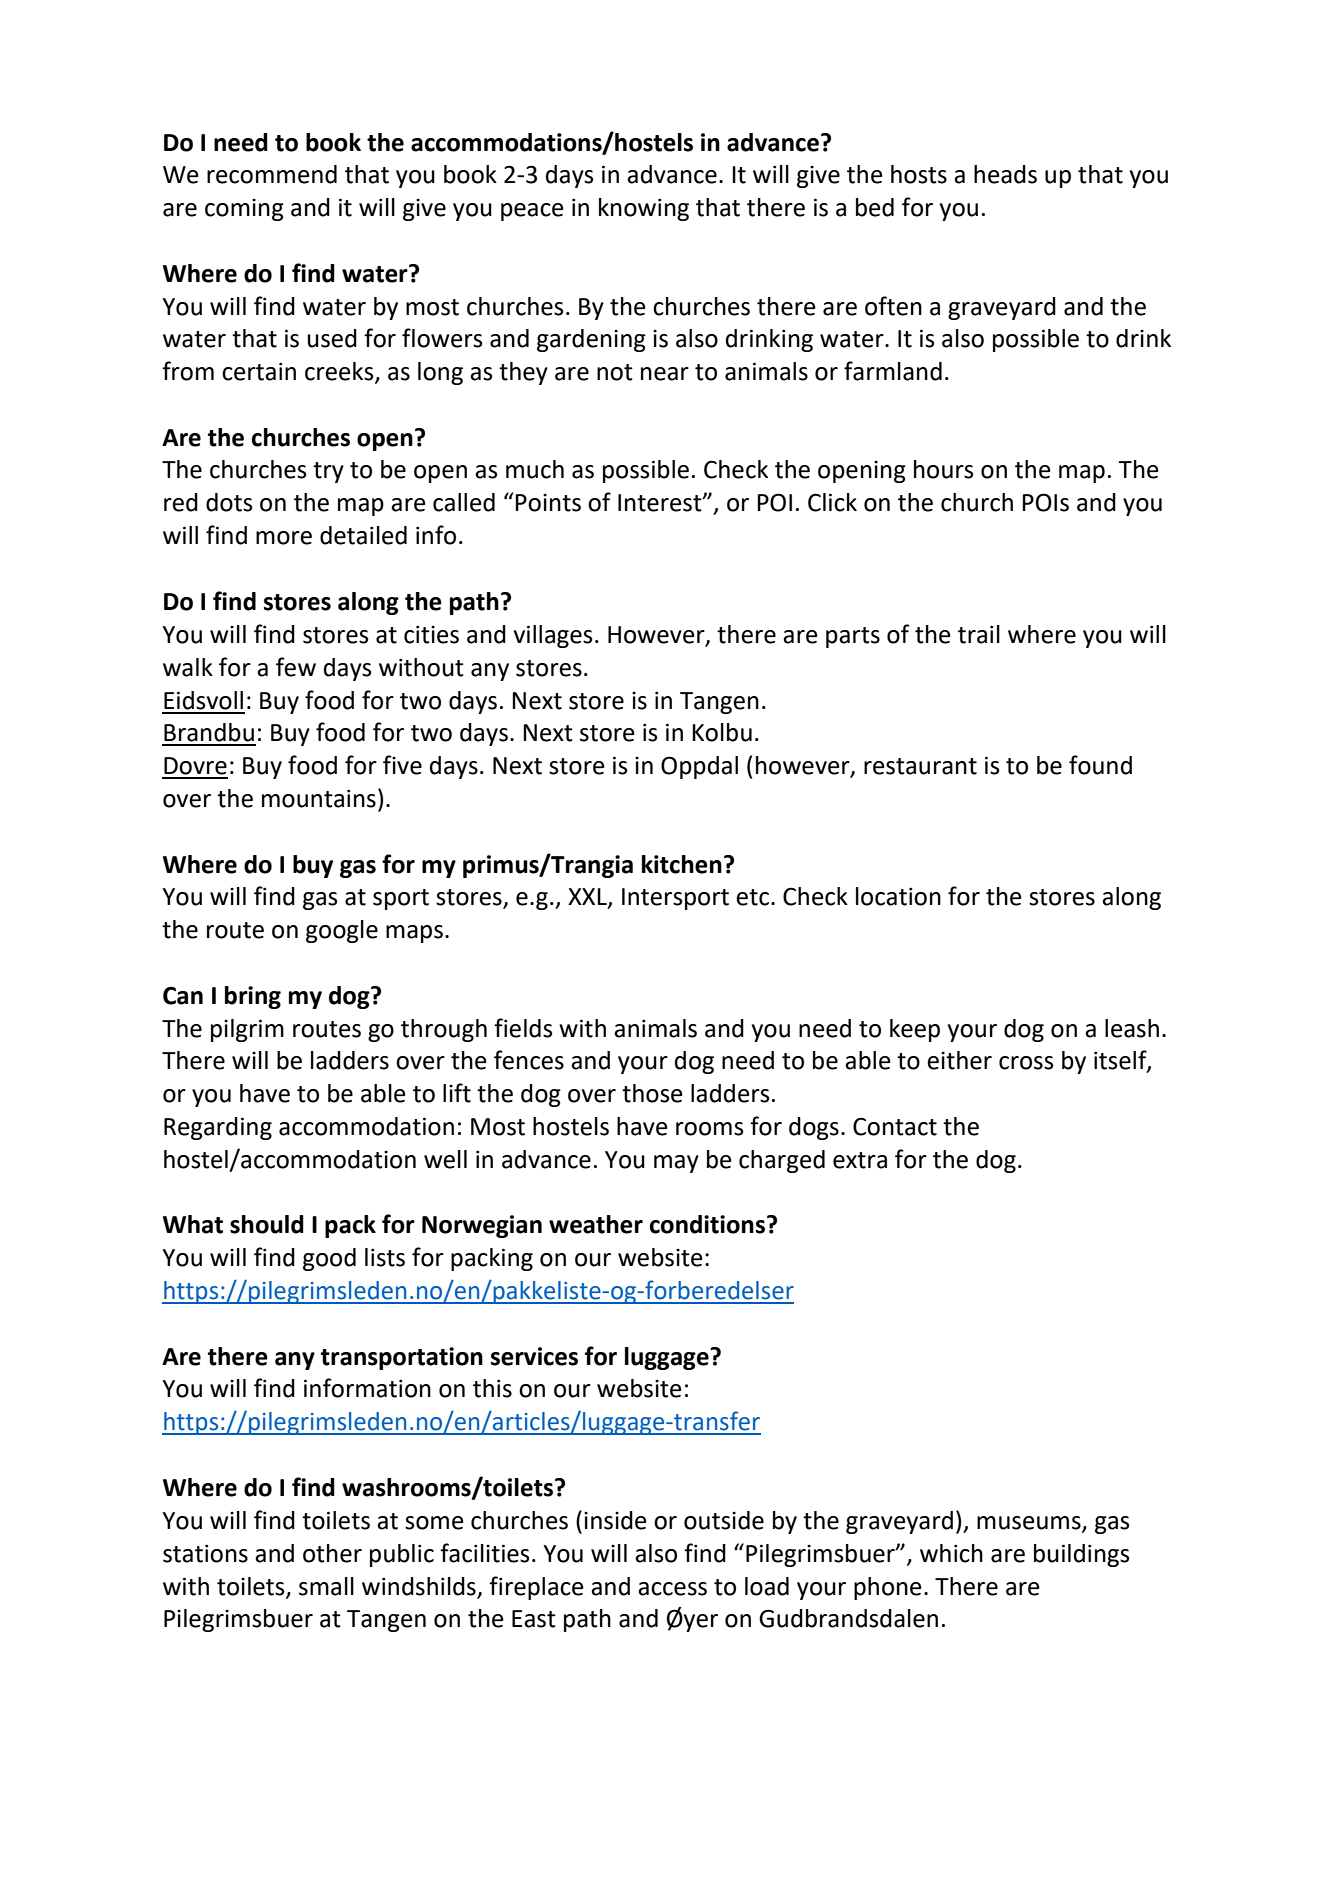 The width and height of the image is (1334, 1886). I want to click on conditions, so click(707, 1224).
